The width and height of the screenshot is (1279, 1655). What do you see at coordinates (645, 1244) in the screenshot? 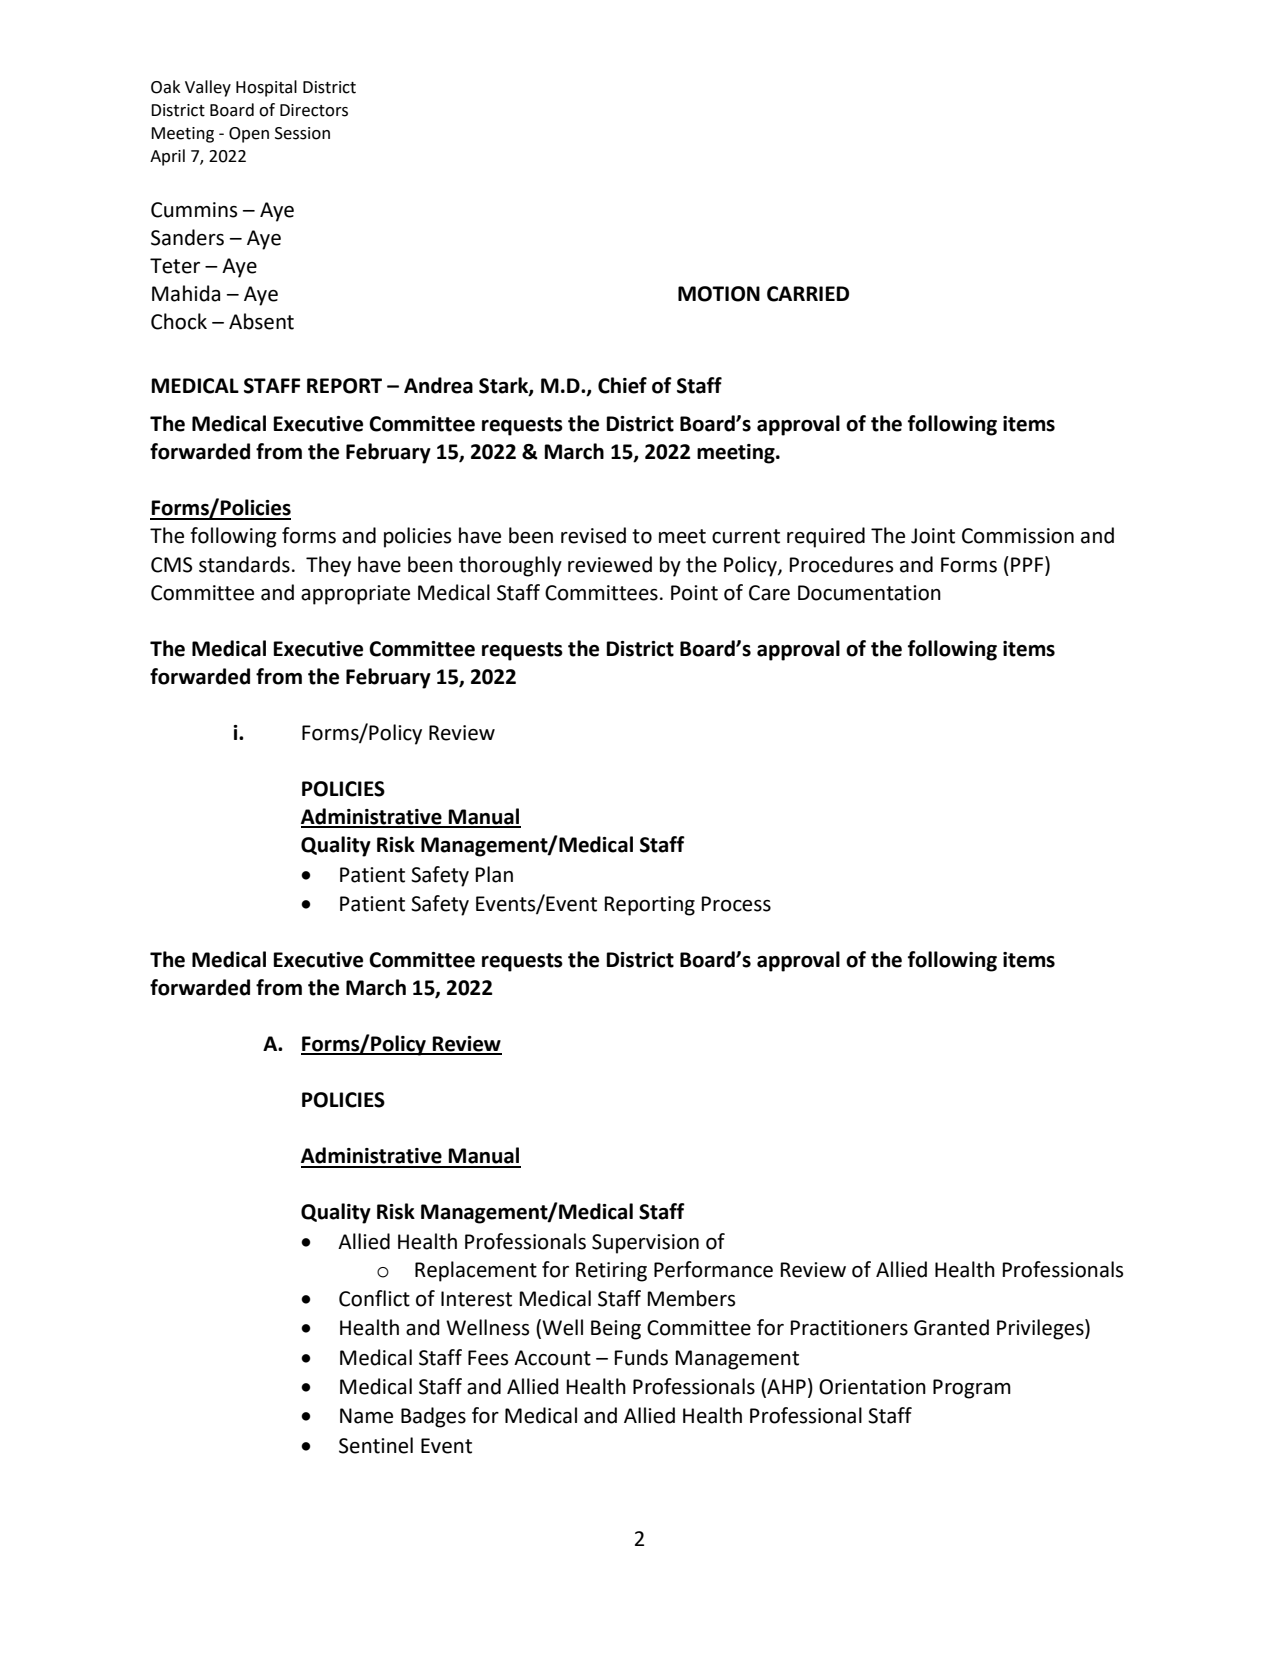
I see `Supervision` at bounding box center [645, 1244].
